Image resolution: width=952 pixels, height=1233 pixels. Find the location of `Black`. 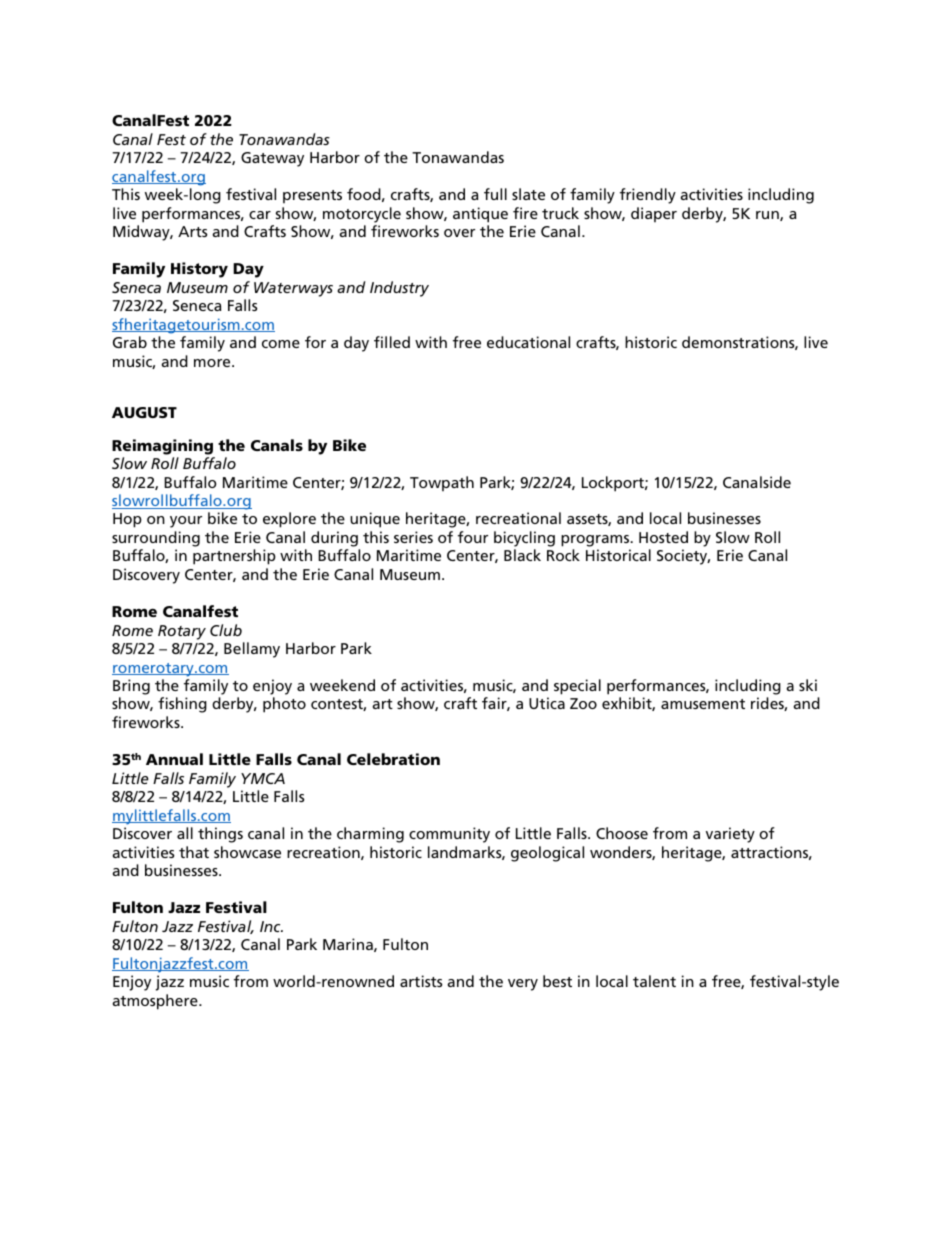

Black is located at coordinates (522, 555).
